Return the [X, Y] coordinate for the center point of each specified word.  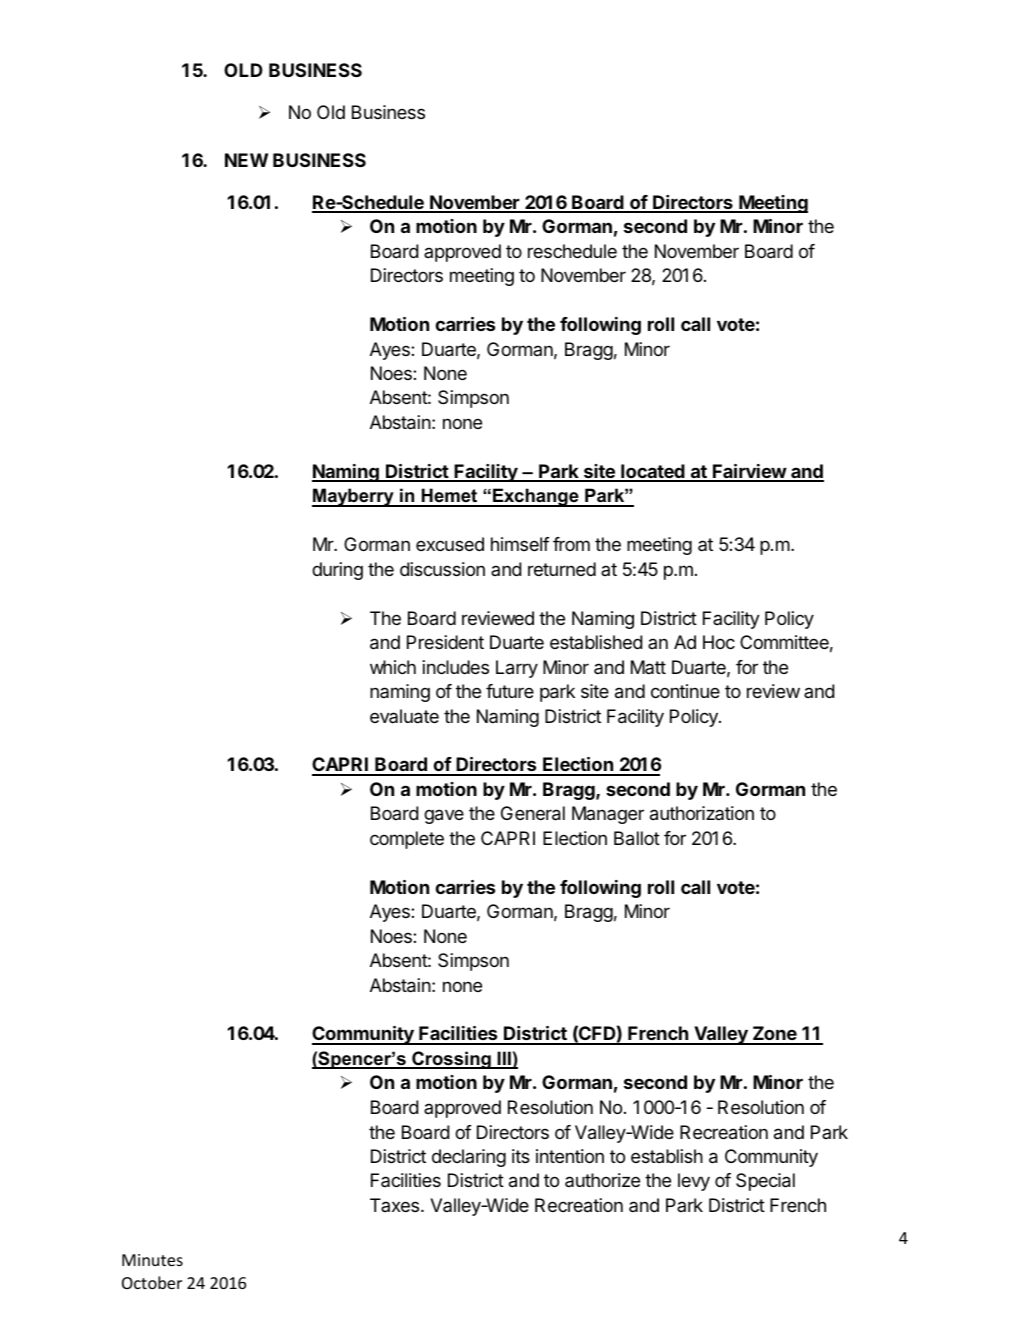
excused [450, 544]
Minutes [152, 1260]
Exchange [536, 497]
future [510, 691]
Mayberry [354, 497]
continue [685, 691]
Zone [774, 1035]
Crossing [451, 1060]
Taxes [396, 1205]
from [571, 544]
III [504, 1059]
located [653, 472]
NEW [246, 160]
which [393, 667]
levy [694, 1182]
